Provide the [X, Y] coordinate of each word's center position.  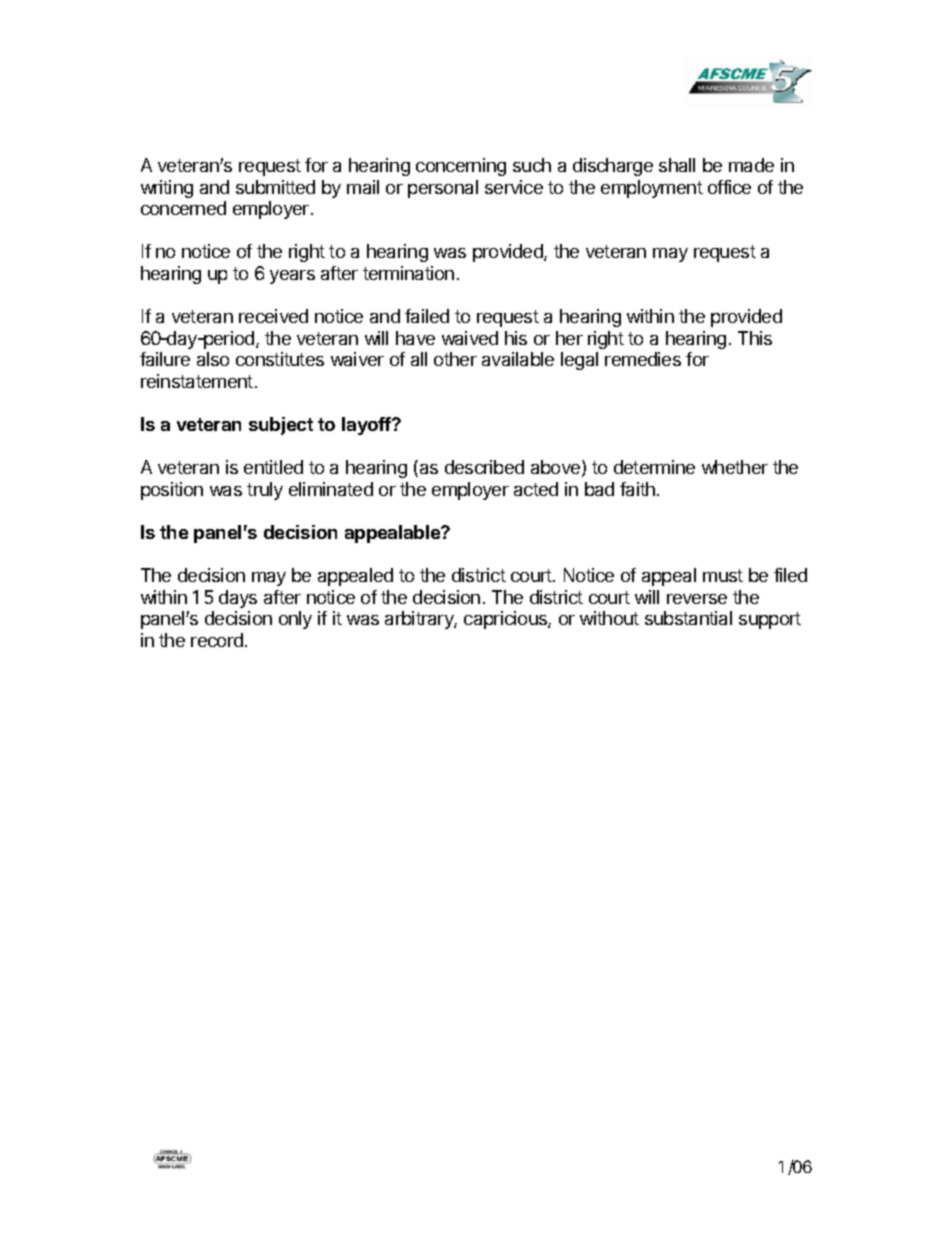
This [755, 338]
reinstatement [197, 381]
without [609, 618]
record [217, 640]
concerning [461, 167]
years [292, 277]
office [729, 187]
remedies [643, 359]
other [455, 359]
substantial [688, 618]
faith [637, 489]
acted [536, 489]
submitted [275, 187]
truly [265, 491]
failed [427, 316]
